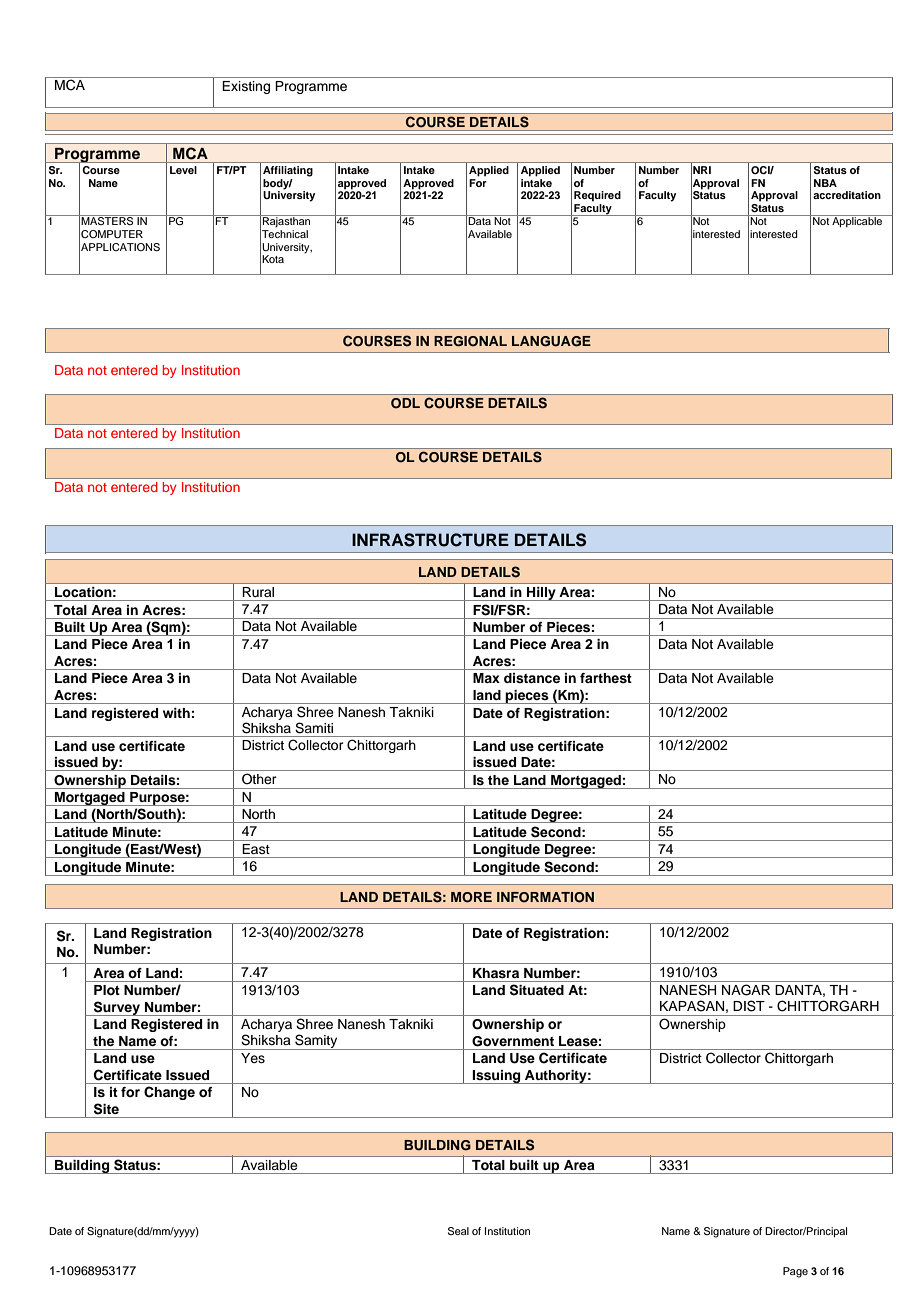  Describe the element at coordinates (458, 1231) in the screenshot. I see `Seal` at that location.
